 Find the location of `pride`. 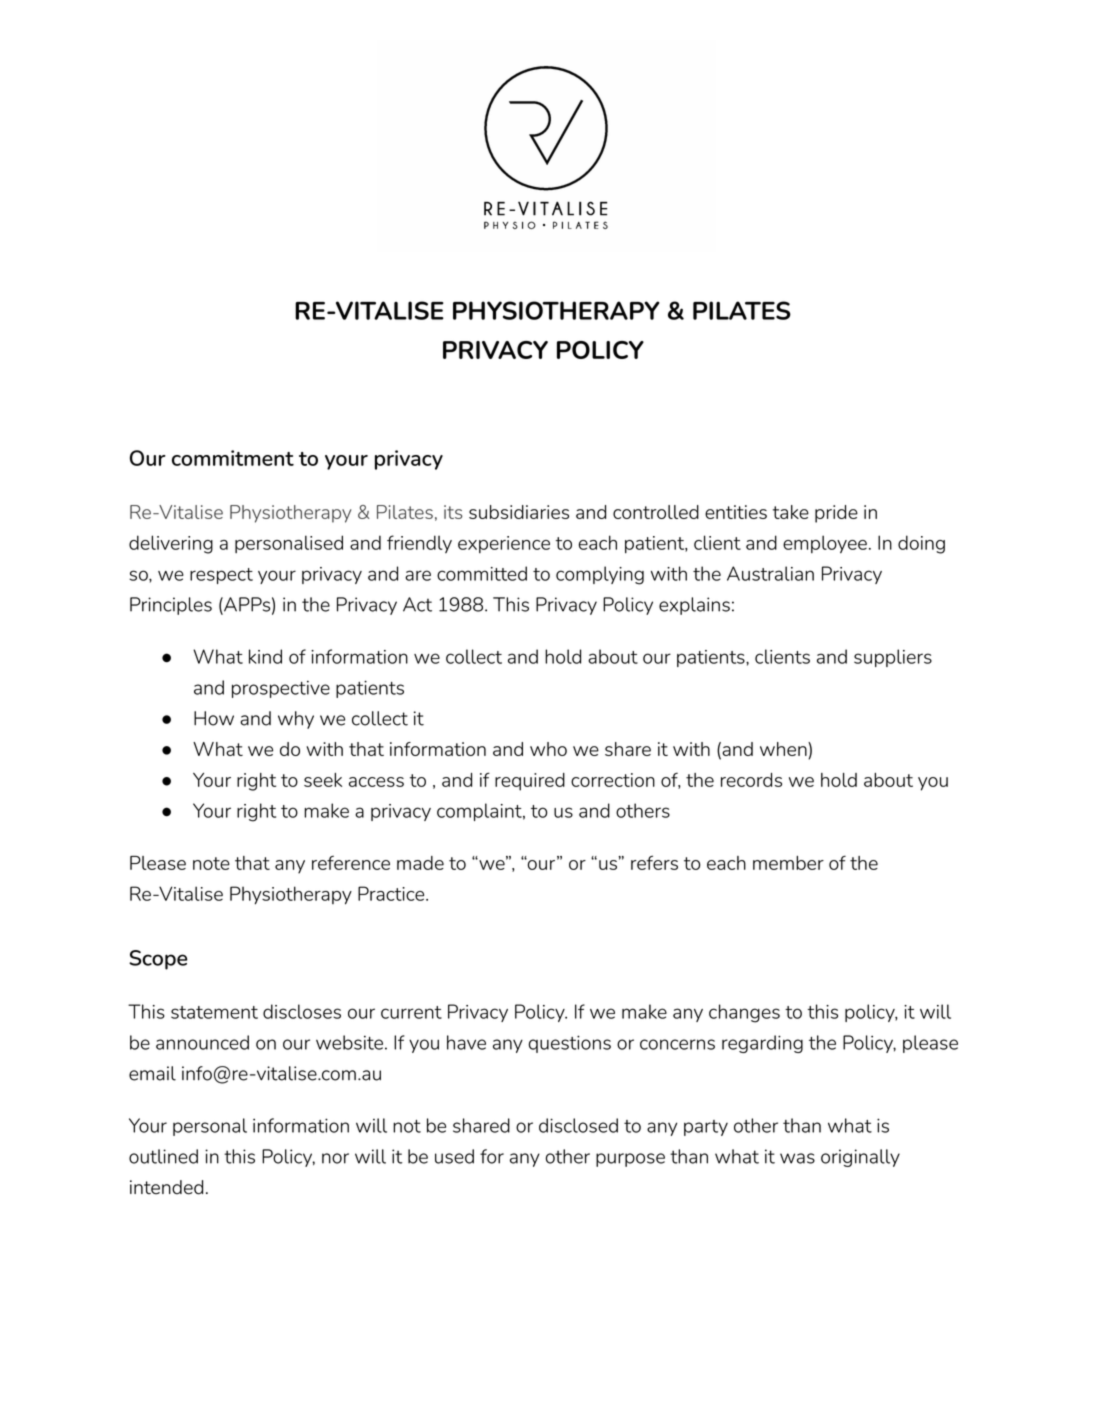

pride is located at coordinates (836, 514).
